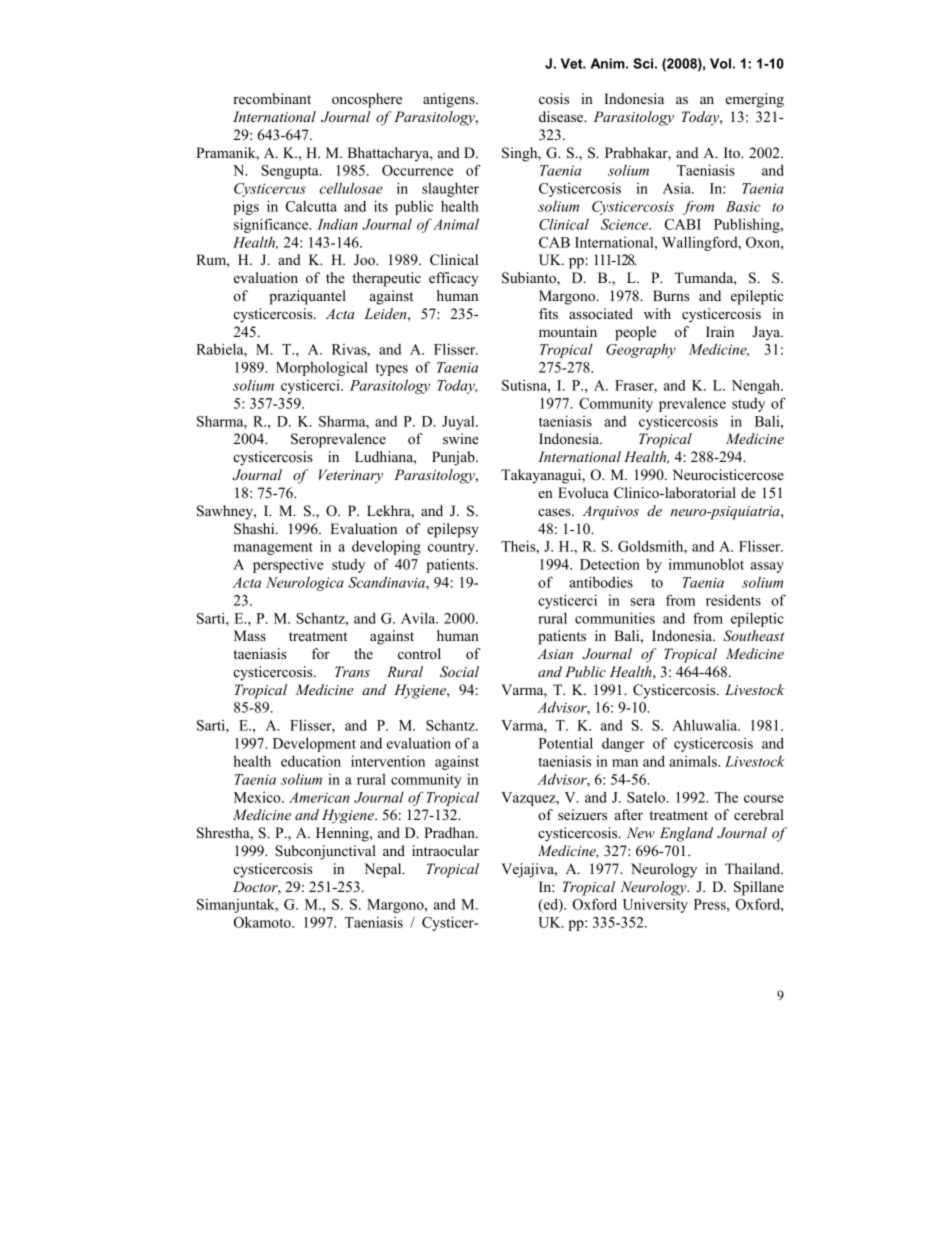  Describe the element at coordinates (272, 98) in the document. I see `recombinant` at that location.
